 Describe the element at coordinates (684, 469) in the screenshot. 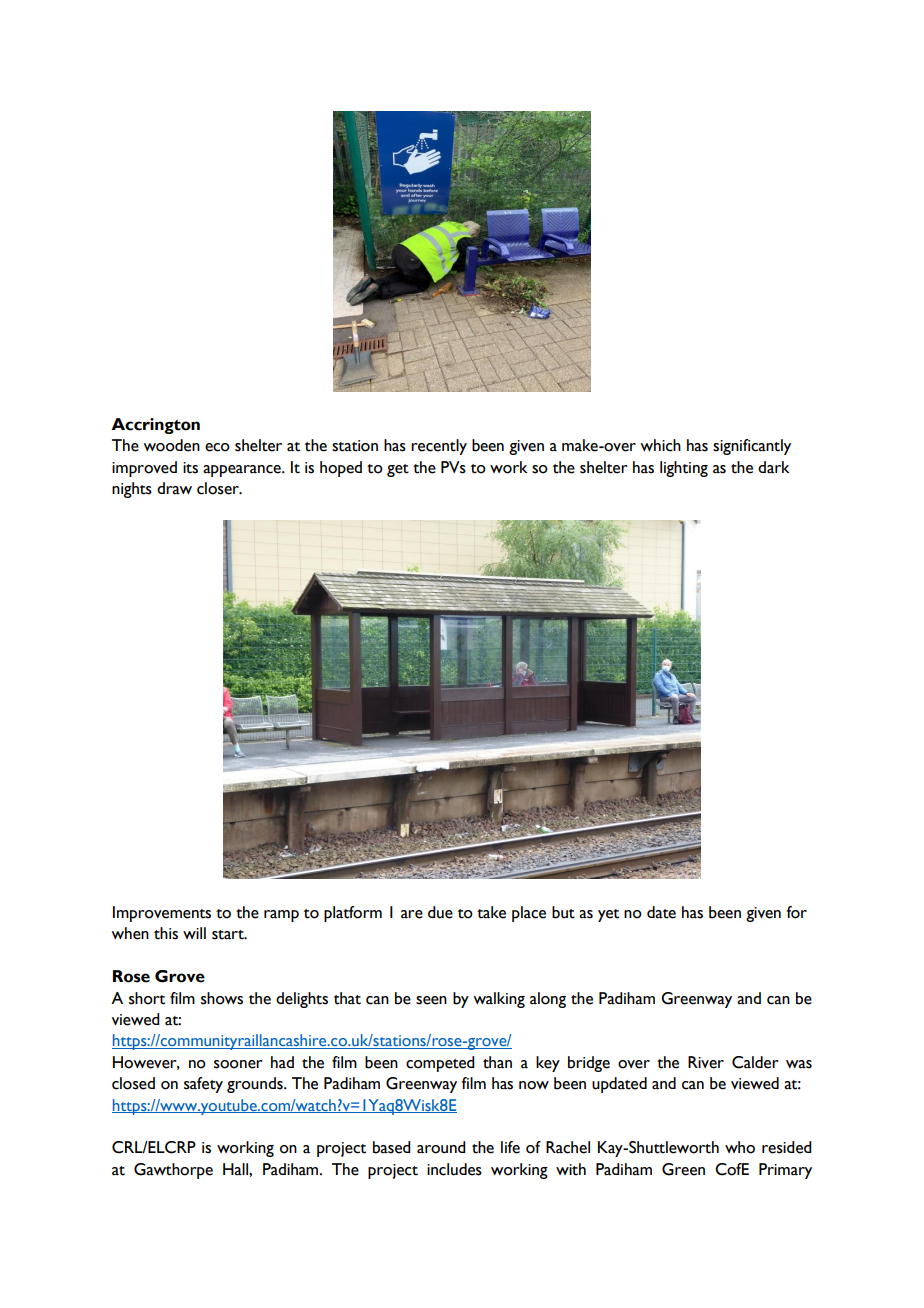

I see `lighting` at that location.
